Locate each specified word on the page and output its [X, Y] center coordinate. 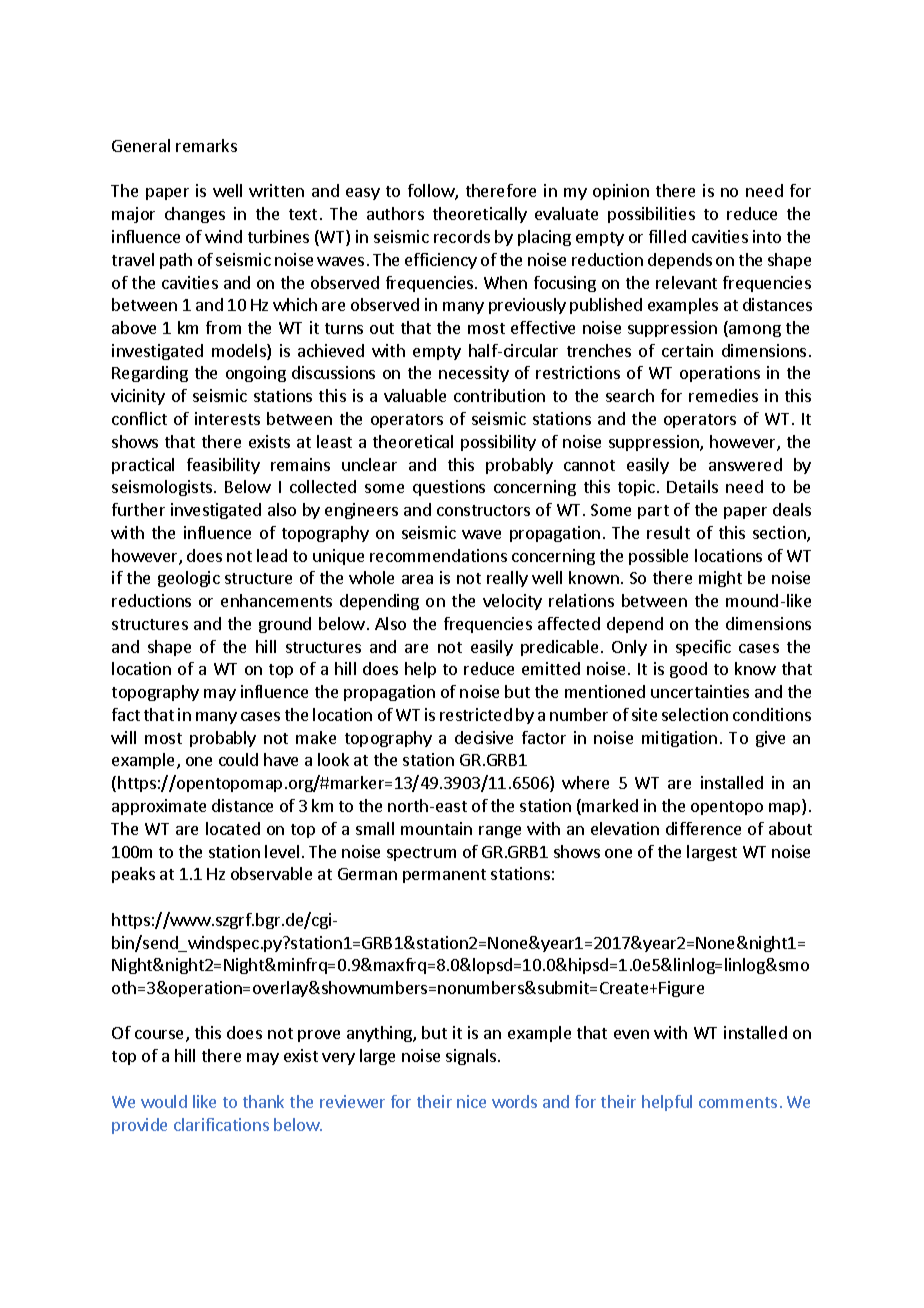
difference [703, 828]
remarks [206, 145]
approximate [159, 807]
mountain [436, 828]
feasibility [223, 466]
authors [395, 213]
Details [692, 486]
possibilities [651, 215]
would [164, 1101]
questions [449, 488]
